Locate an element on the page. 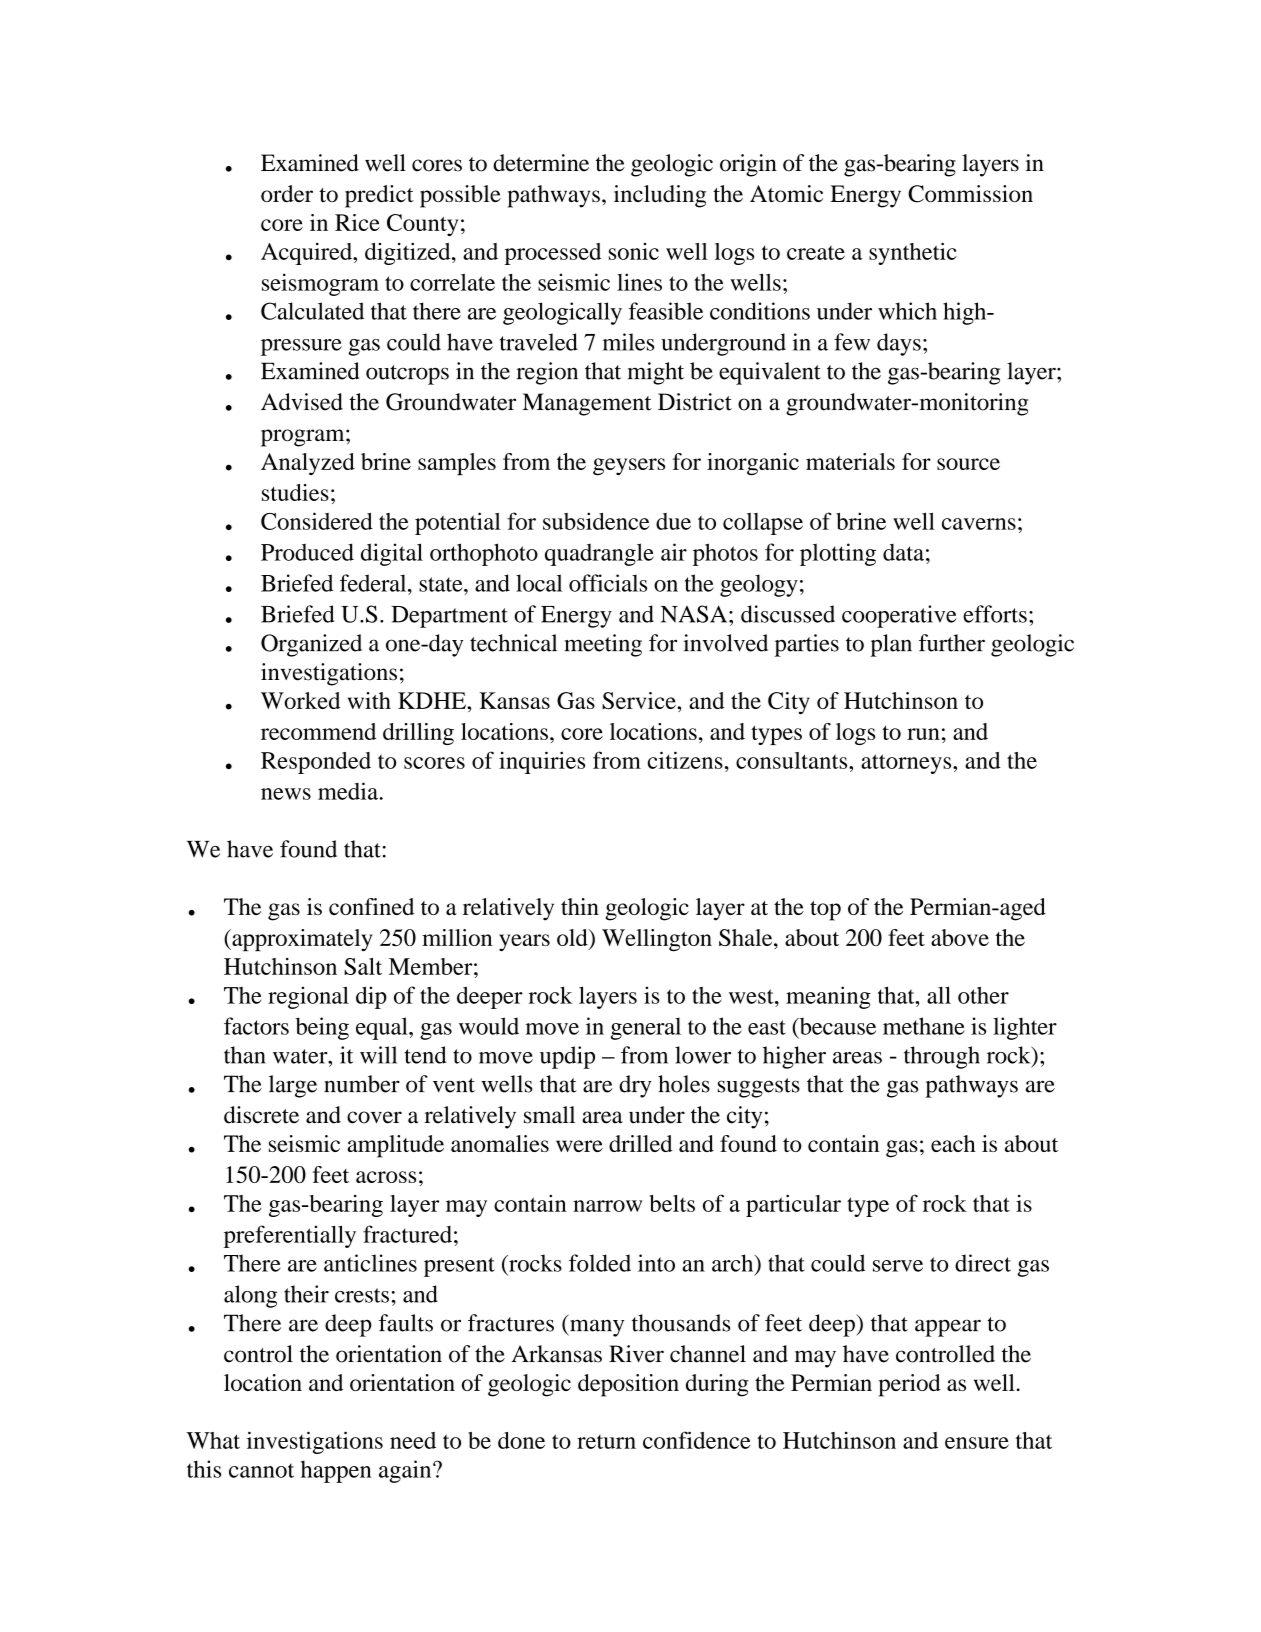 The height and width of the image is (1632, 1261). each is located at coordinates (953, 1143).
